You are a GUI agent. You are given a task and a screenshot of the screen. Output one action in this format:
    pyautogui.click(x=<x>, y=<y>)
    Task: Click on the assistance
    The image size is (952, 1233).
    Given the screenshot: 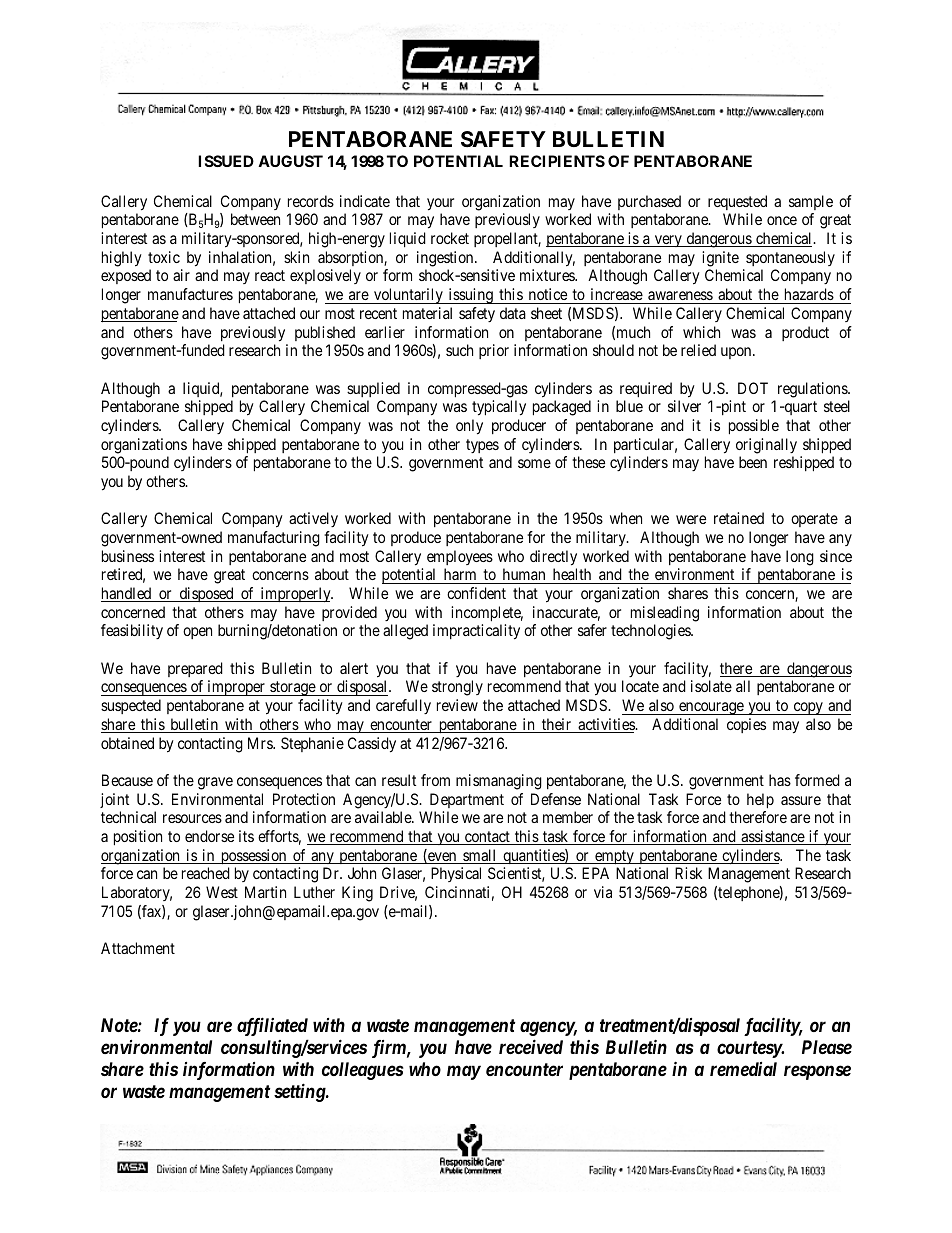 What is the action you would take?
    pyautogui.click(x=772, y=837)
